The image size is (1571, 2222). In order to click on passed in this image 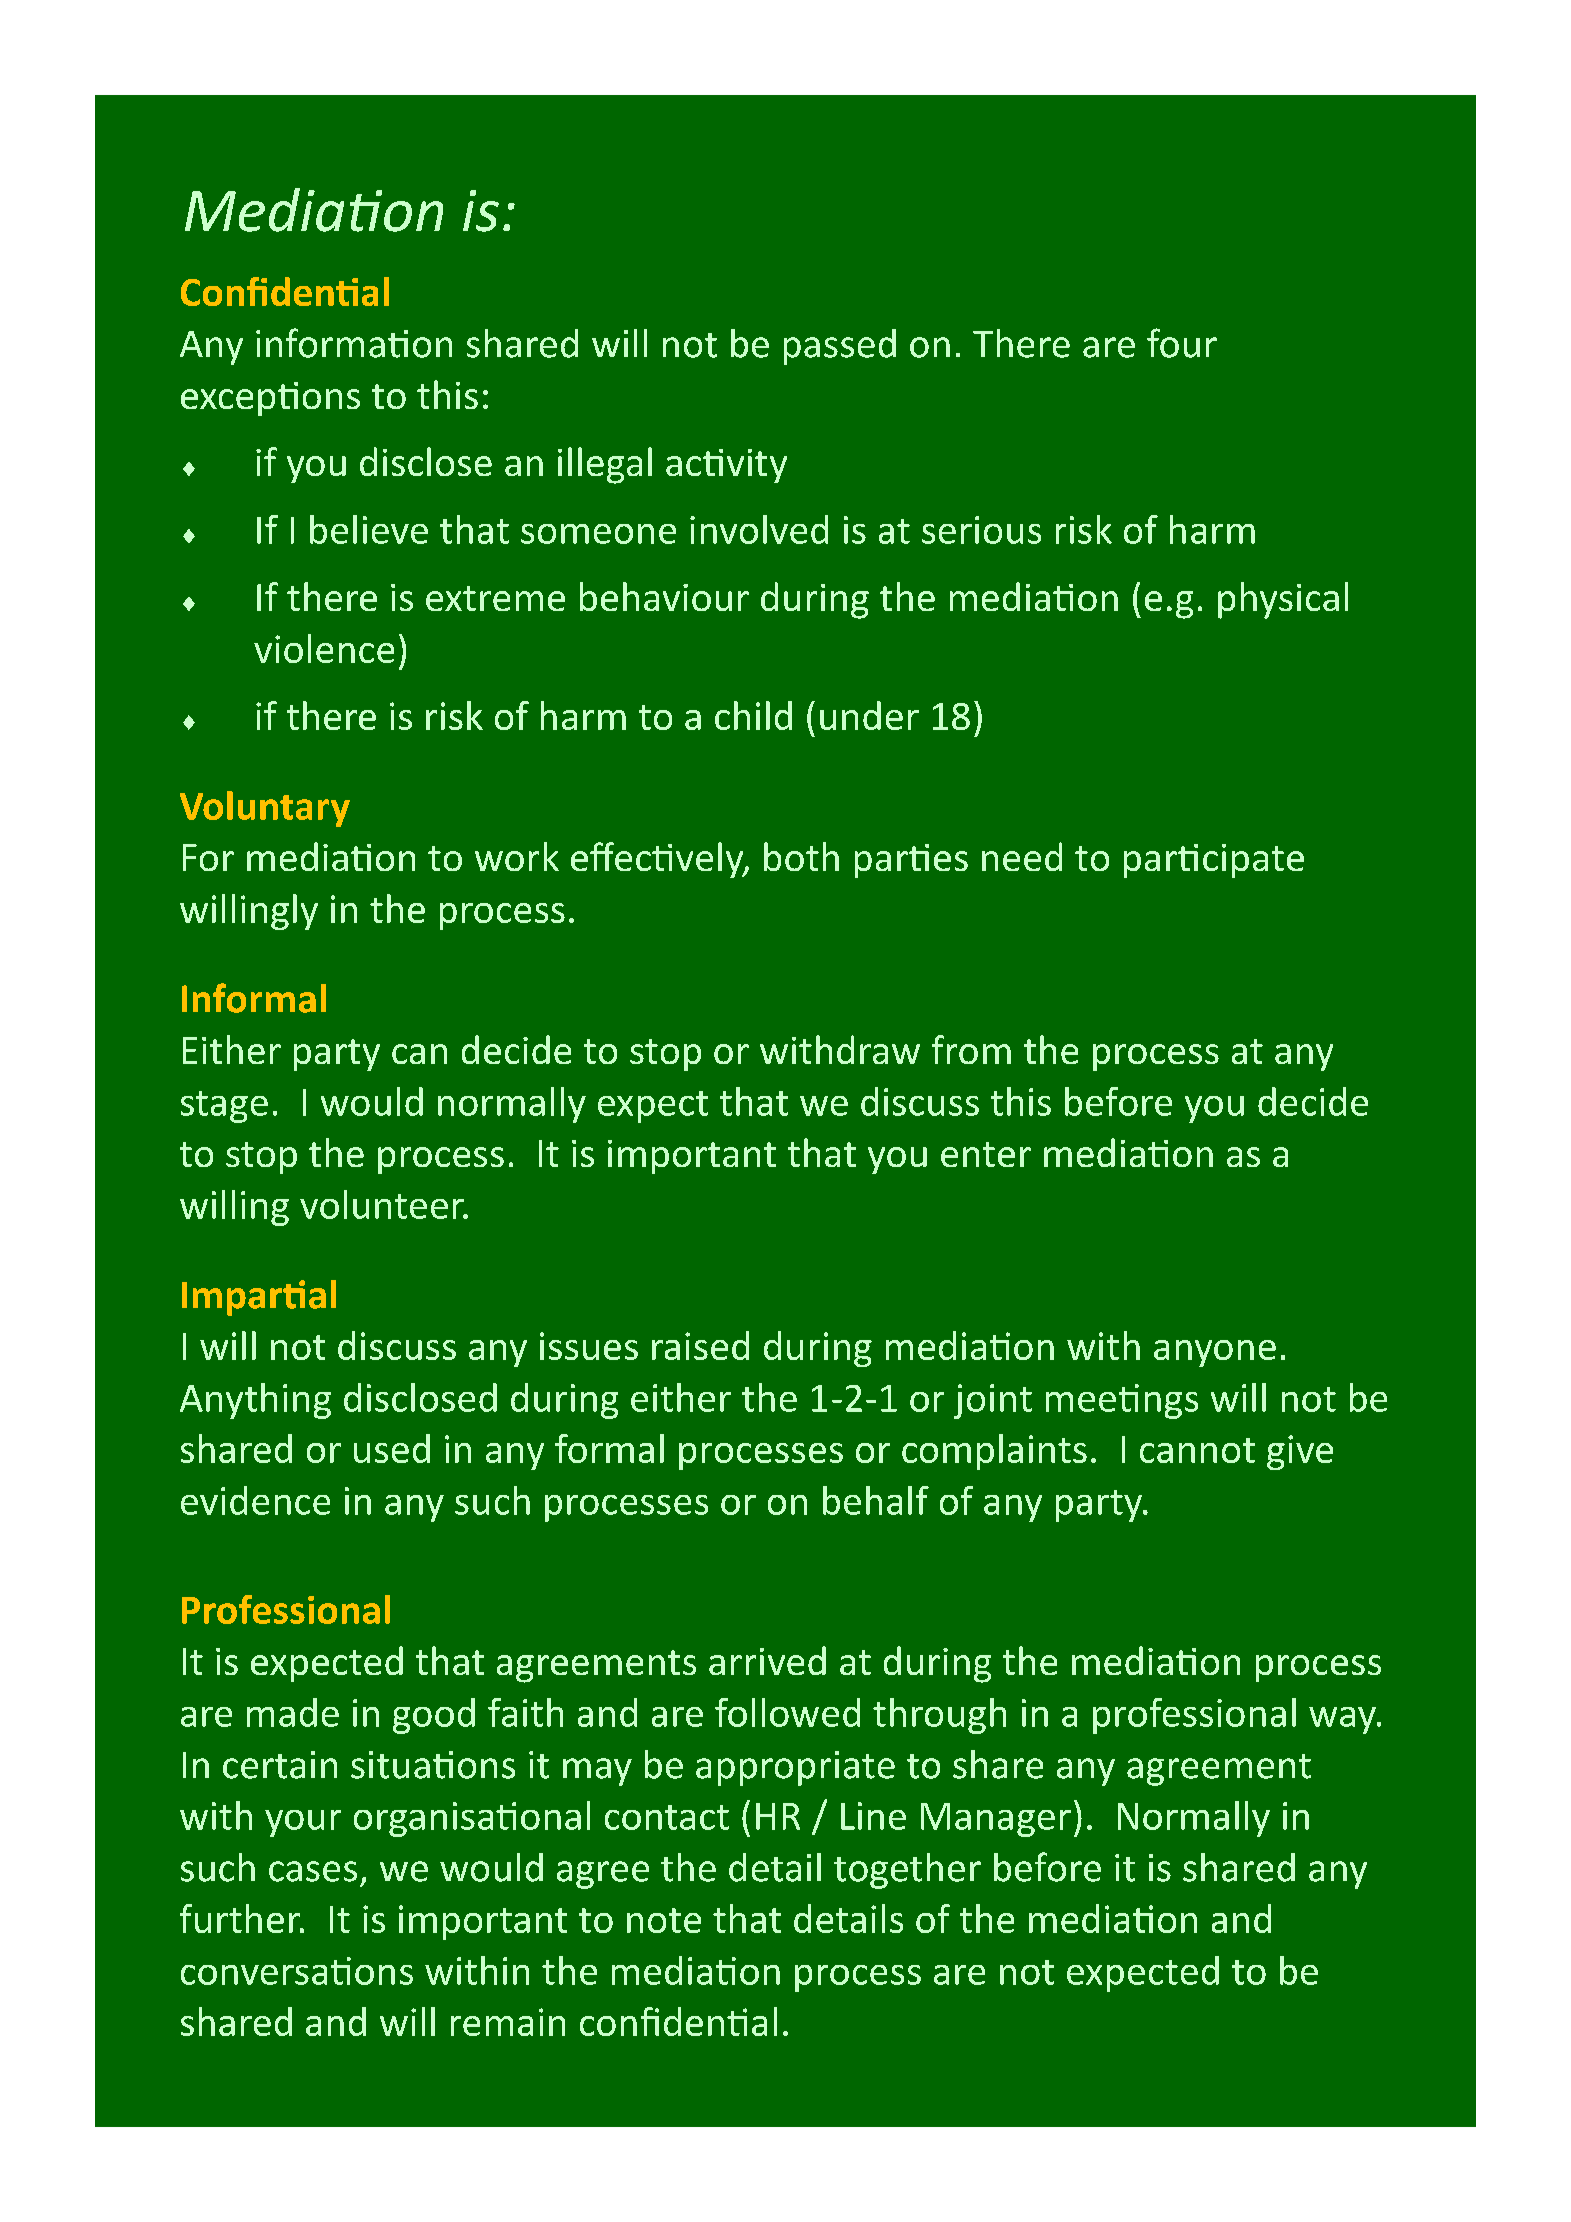, I will do `click(840, 347)`.
